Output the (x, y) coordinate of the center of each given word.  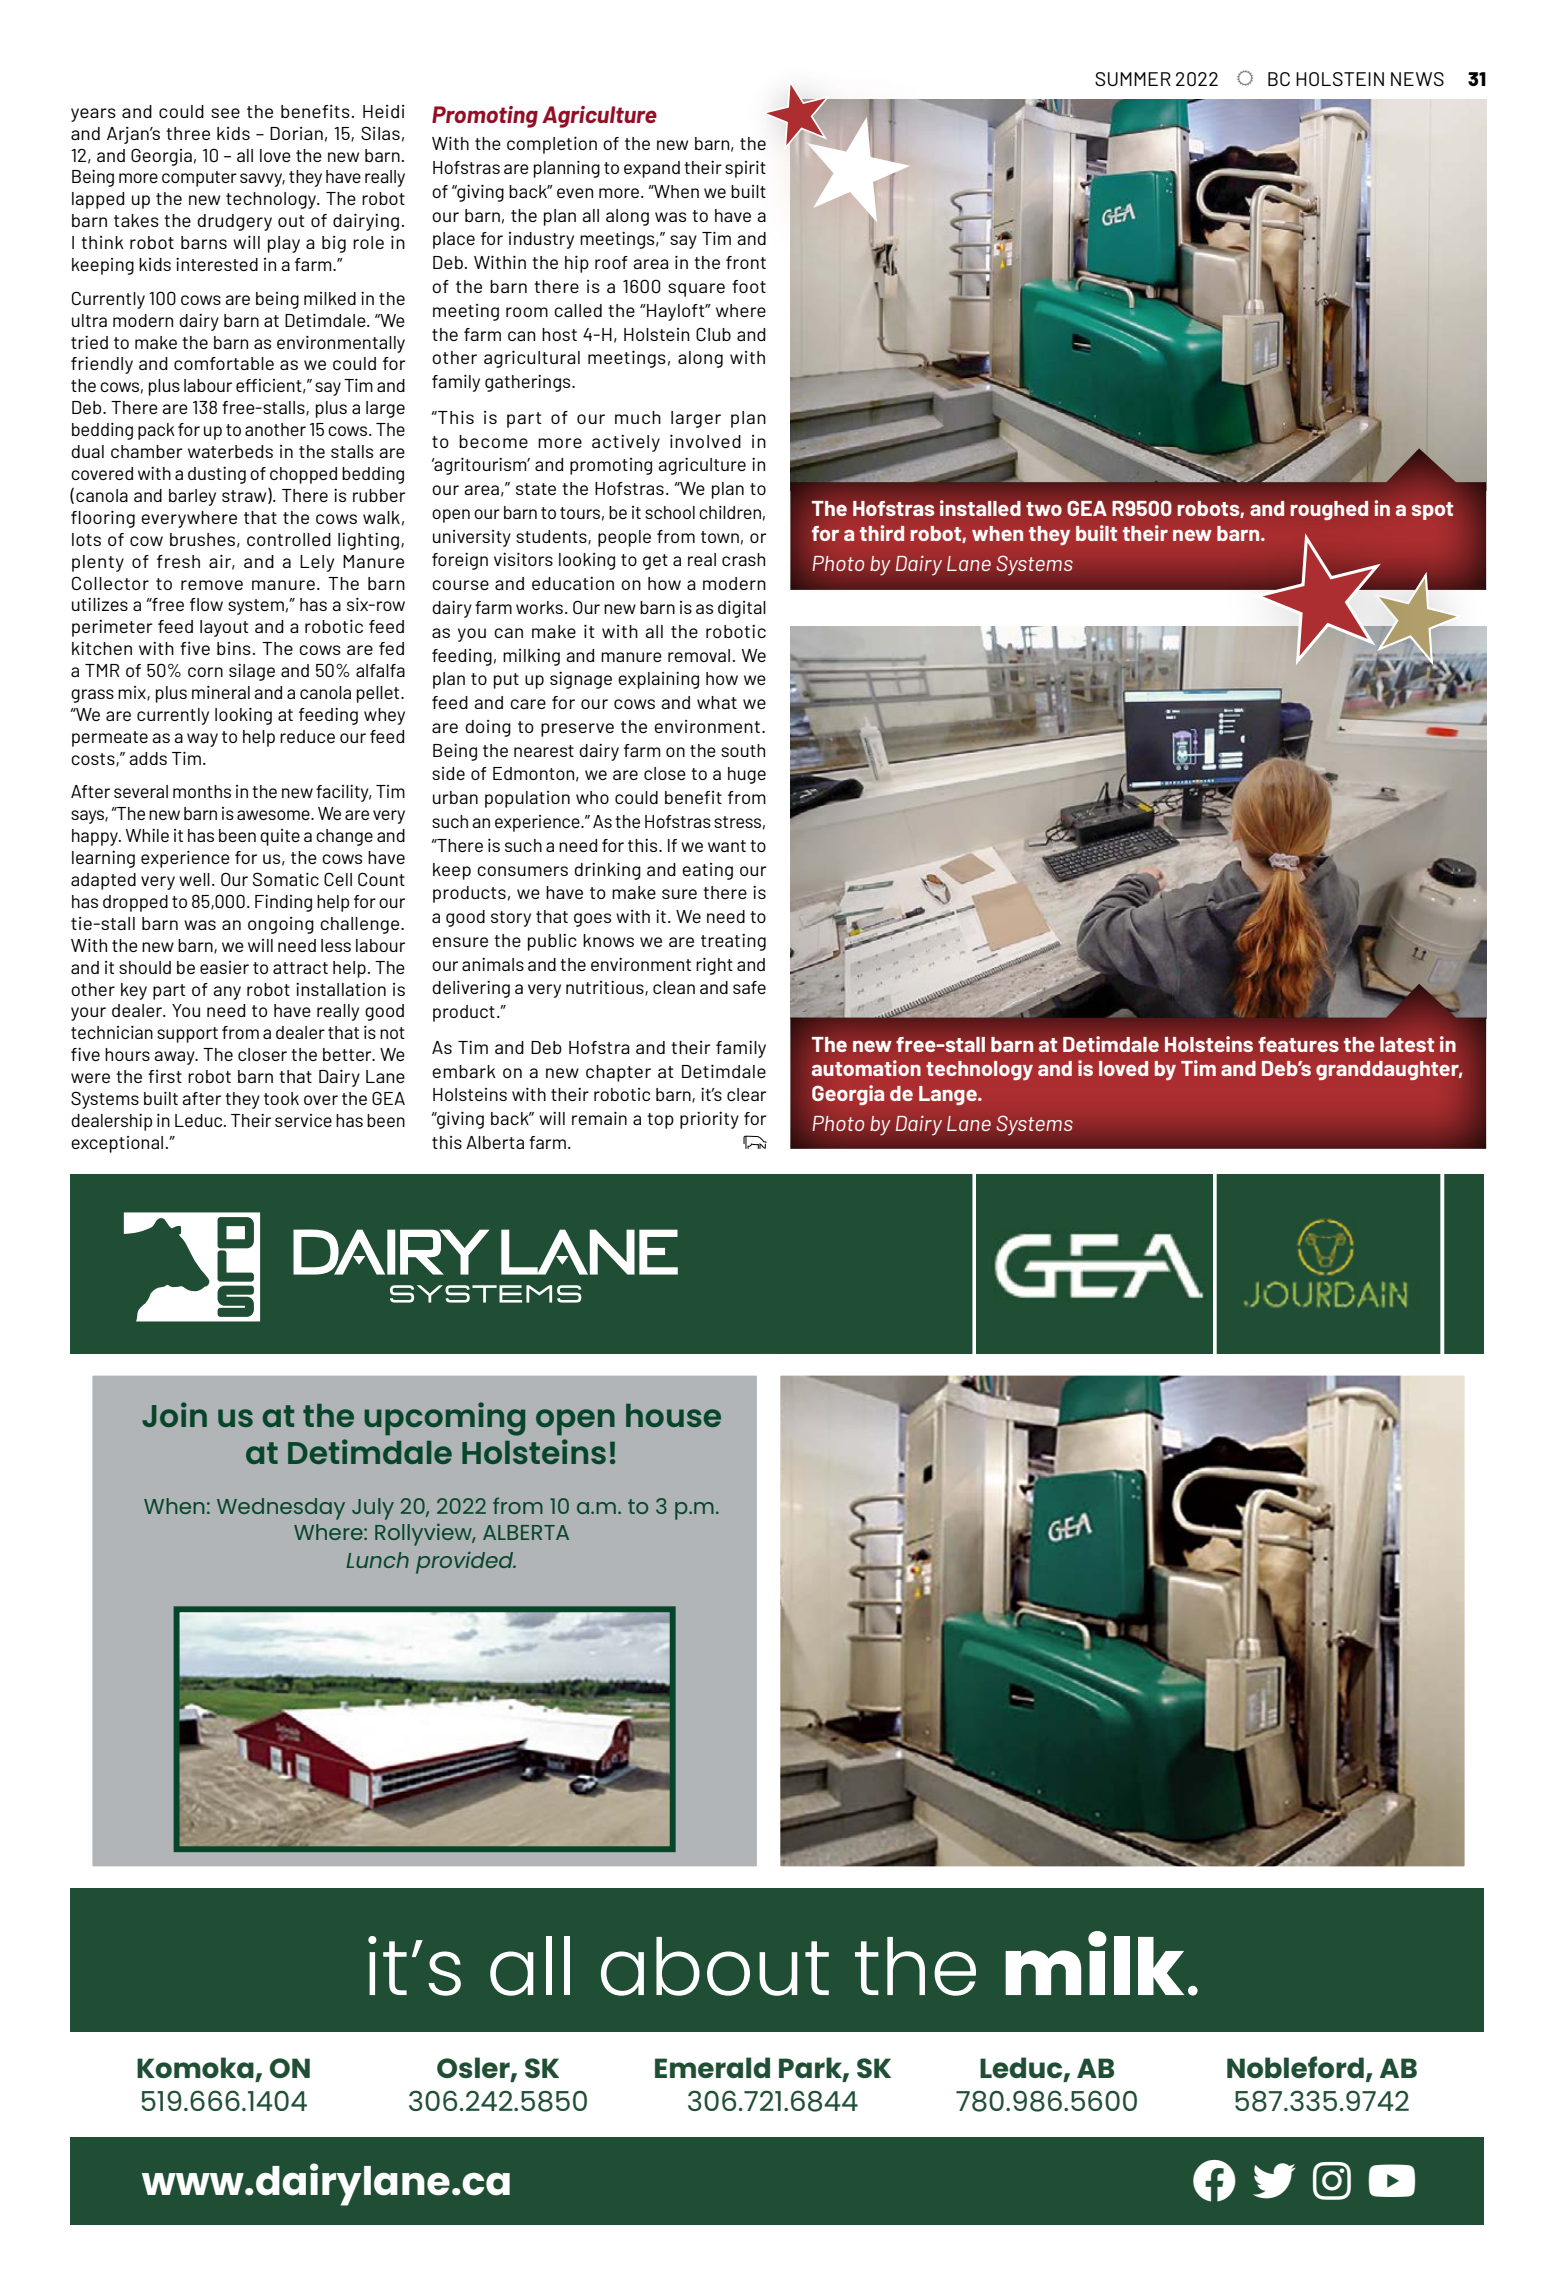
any (227, 993)
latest (1407, 1044)
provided (466, 1562)
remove (212, 585)
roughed (1329, 510)
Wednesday (281, 1509)
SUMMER (1133, 79)
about (715, 1966)
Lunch (377, 1560)
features (1298, 1044)
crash (743, 559)
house (673, 1415)
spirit (745, 169)
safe (749, 987)
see (225, 113)
